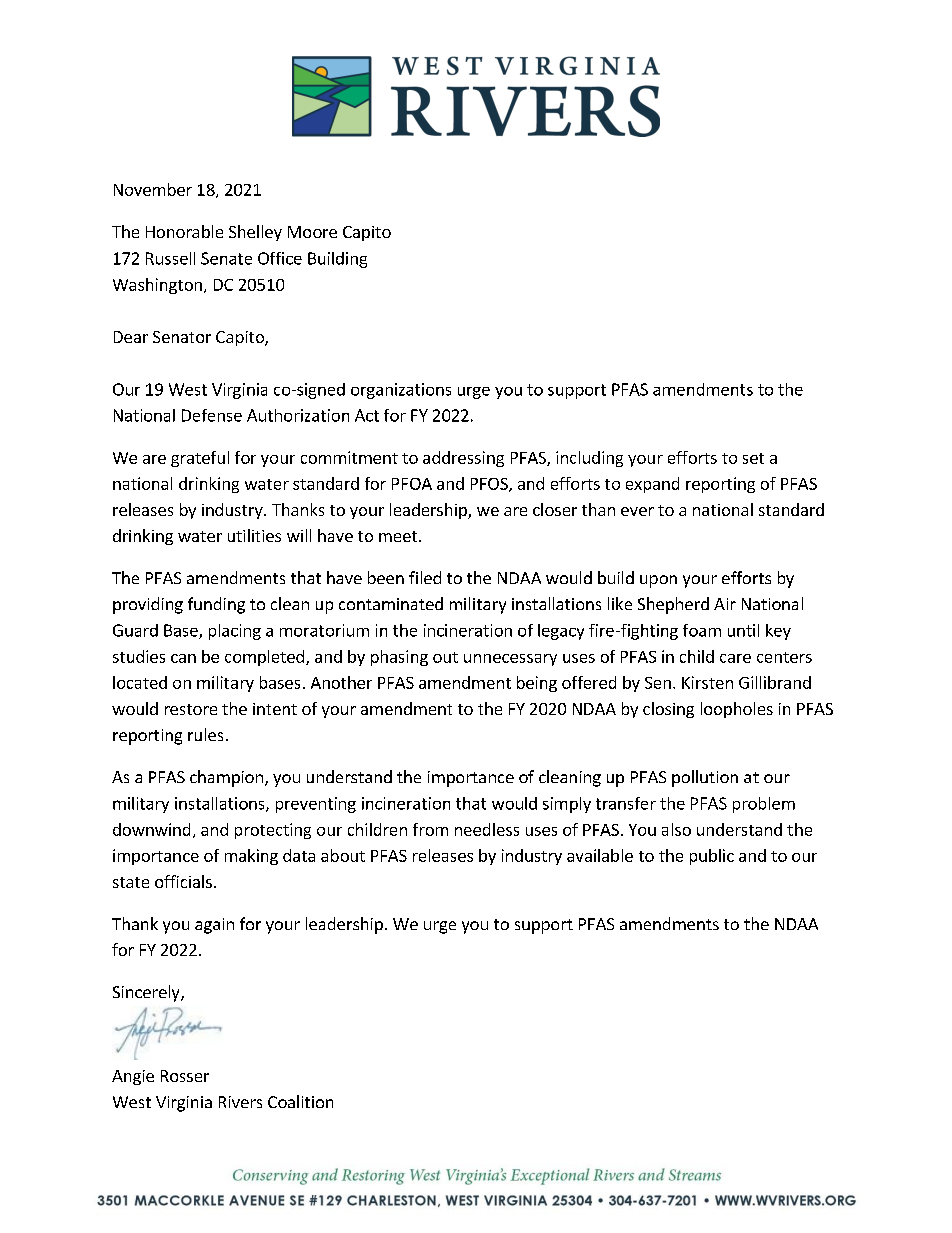 This screenshot has height=1233, width=952. I want to click on from, so click(430, 829).
